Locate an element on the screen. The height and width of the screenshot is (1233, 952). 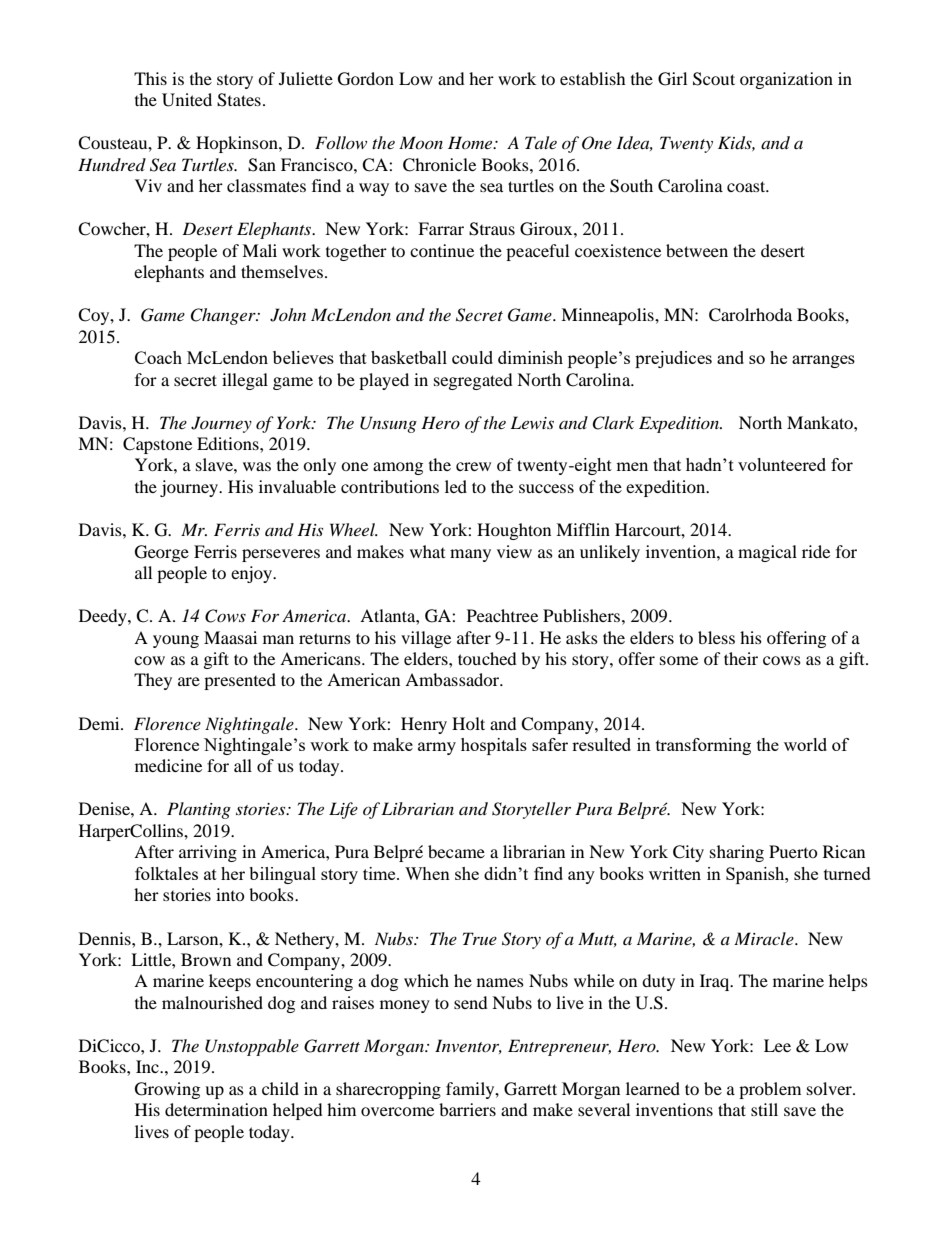
became is located at coordinates (456, 851).
